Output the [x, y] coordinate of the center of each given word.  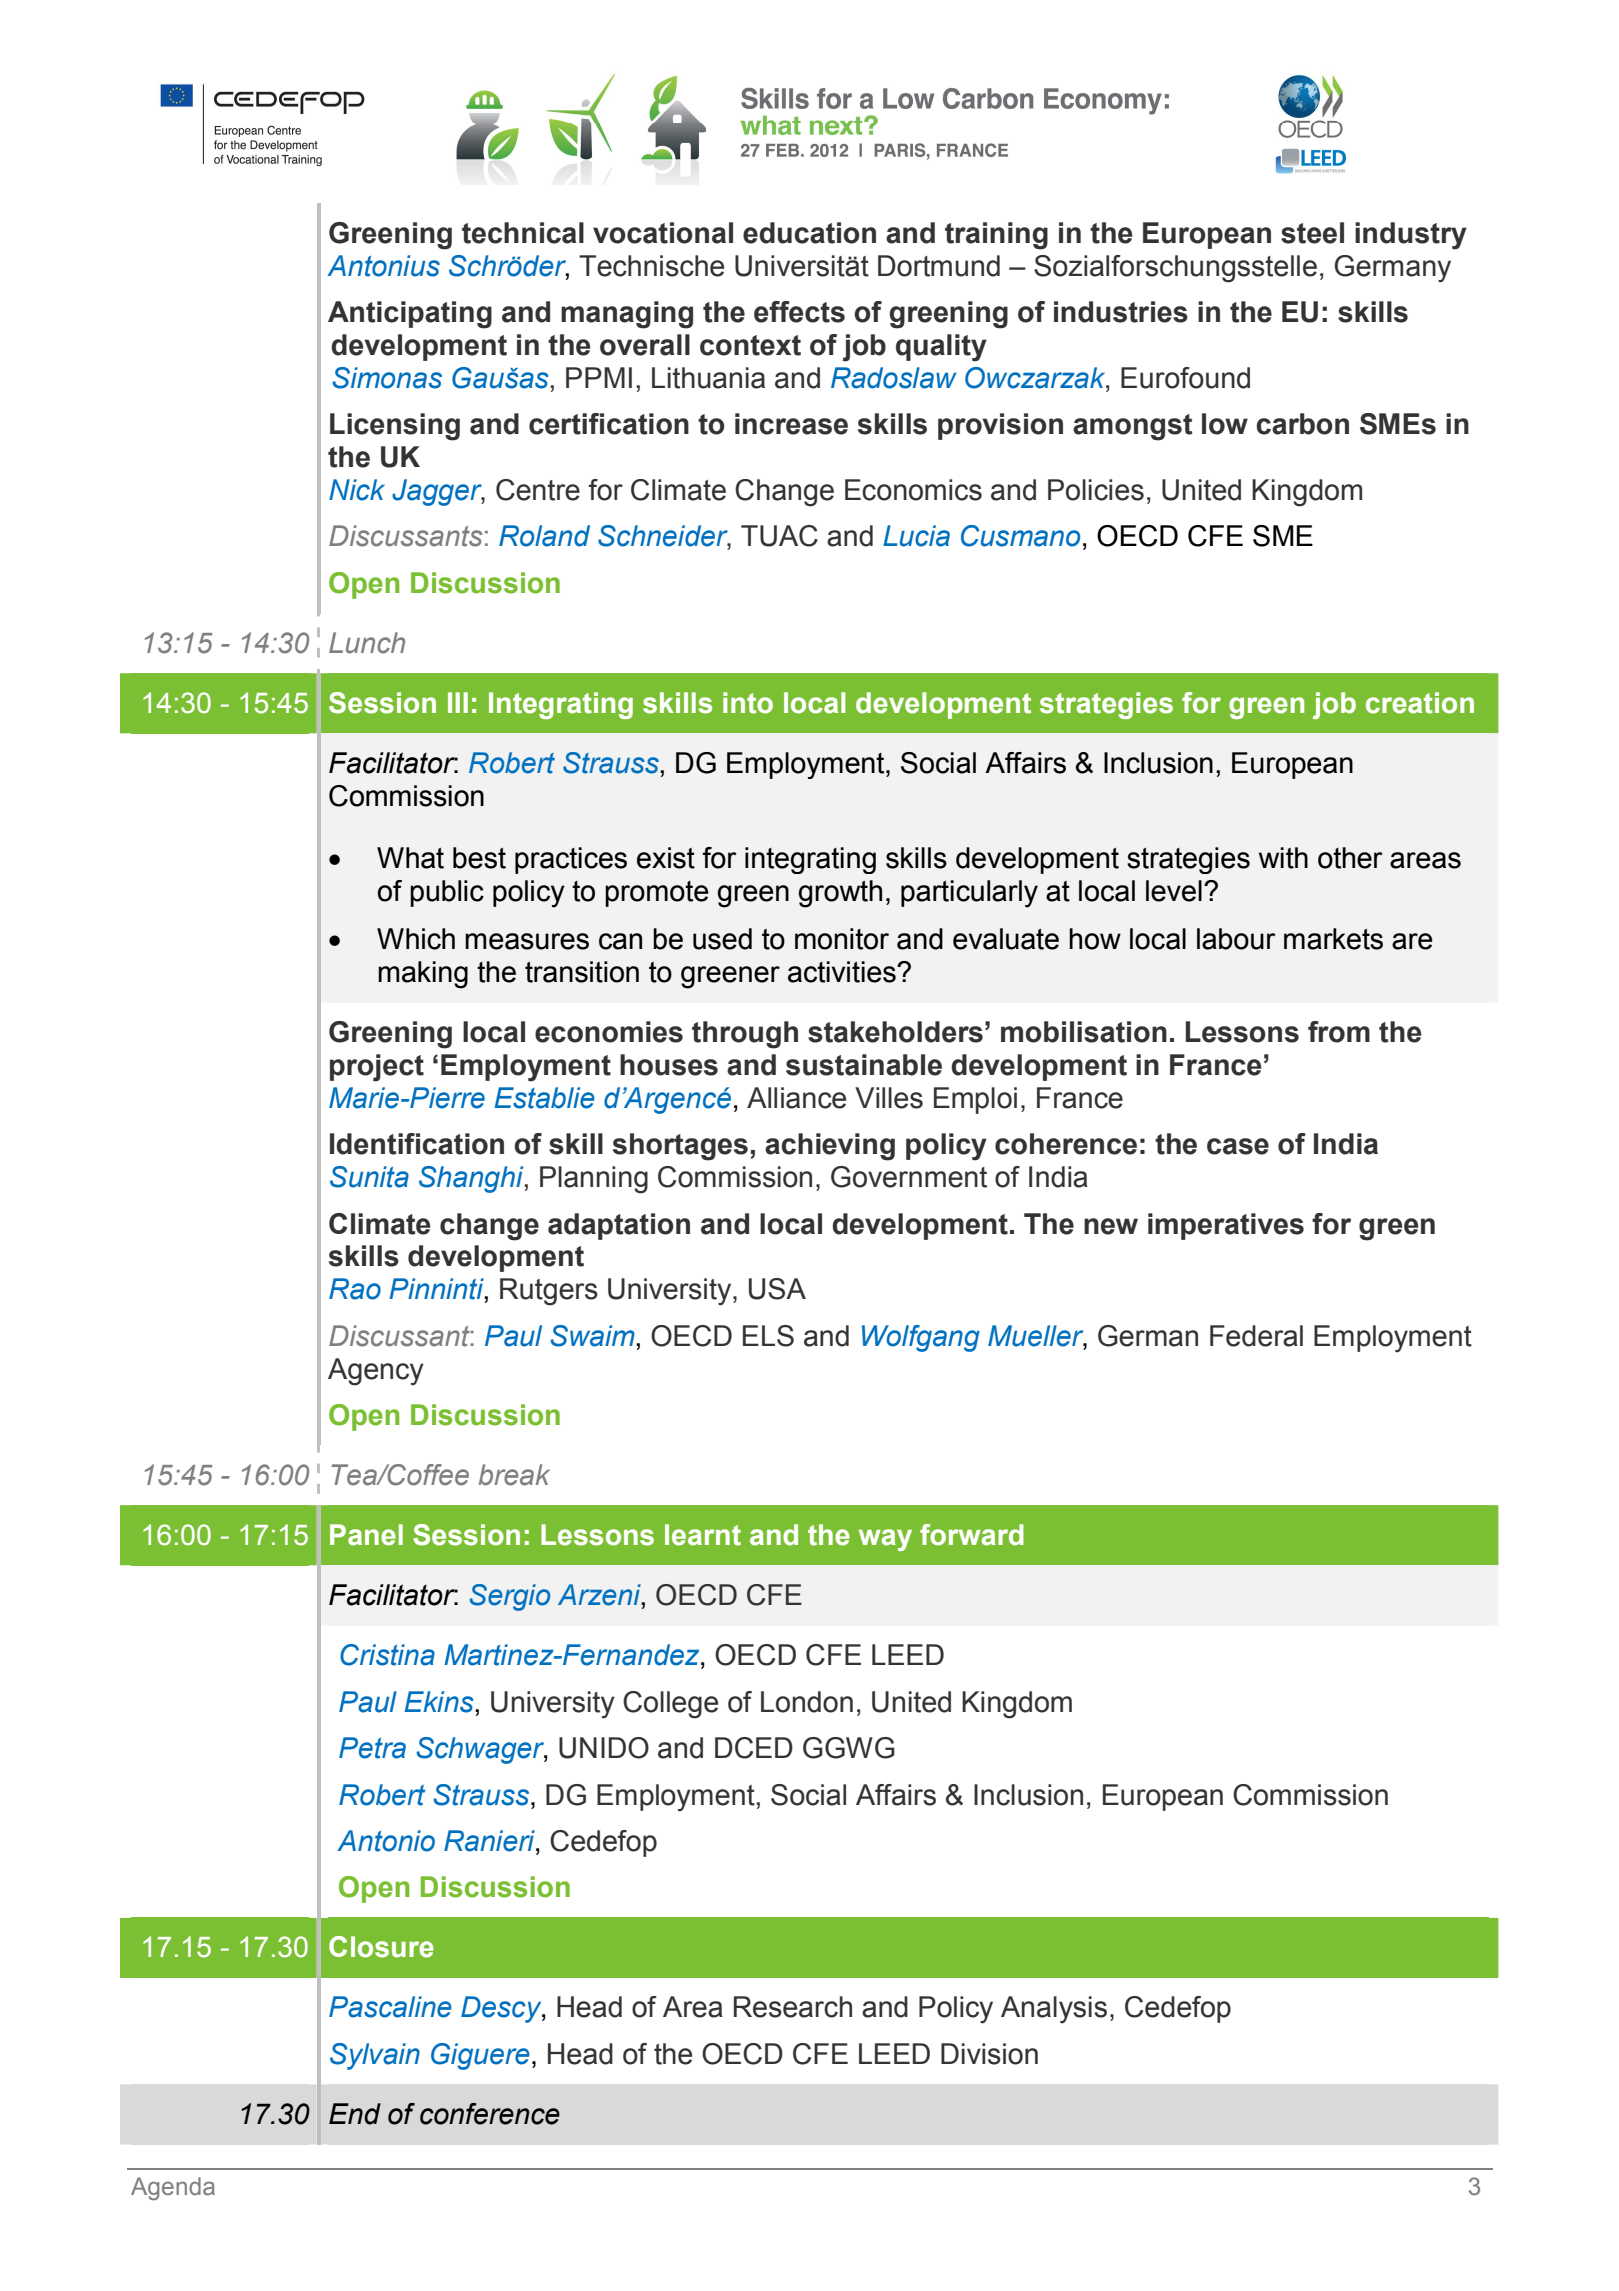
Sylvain [375, 2056]
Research [793, 2007]
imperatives [1226, 1226]
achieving [830, 1147]
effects [799, 312]
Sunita [369, 1177]
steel [1312, 233]
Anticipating [410, 315]
